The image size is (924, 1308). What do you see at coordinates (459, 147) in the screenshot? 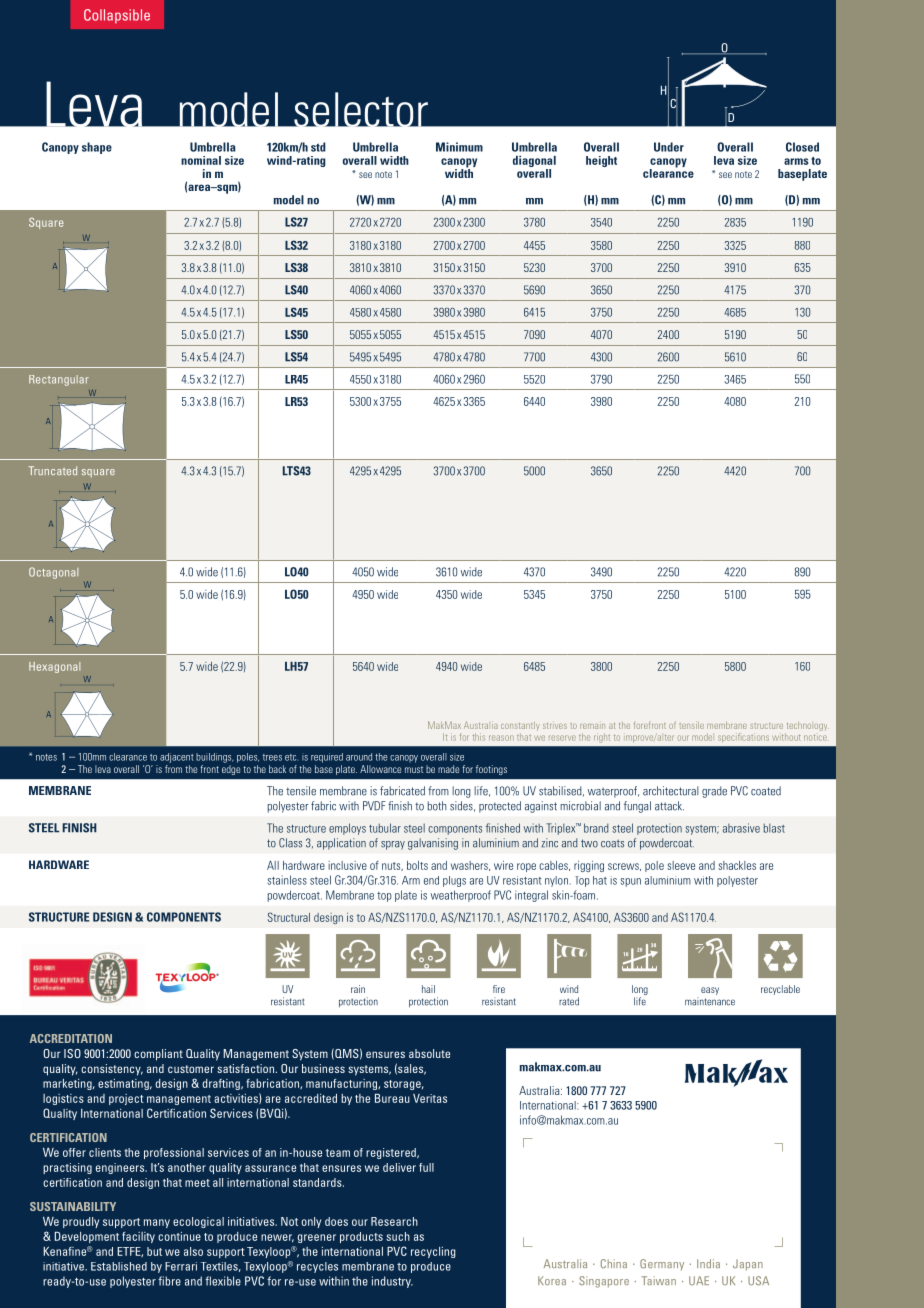
I see `Minimum` at bounding box center [459, 147].
